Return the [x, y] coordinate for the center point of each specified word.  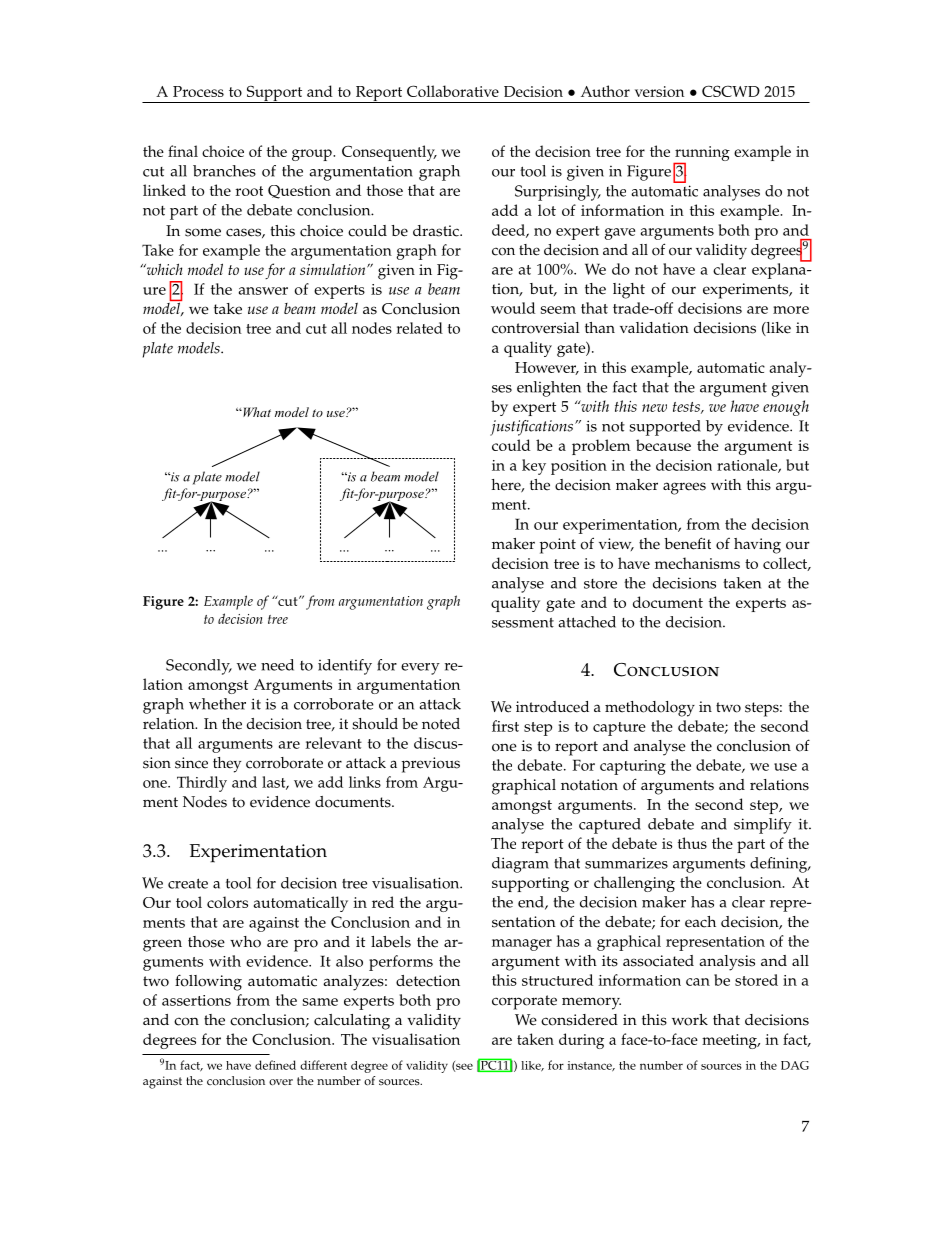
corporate [524, 1002]
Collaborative [453, 91]
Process [198, 91]
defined [275, 1065]
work [690, 1020]
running [701, 155]
